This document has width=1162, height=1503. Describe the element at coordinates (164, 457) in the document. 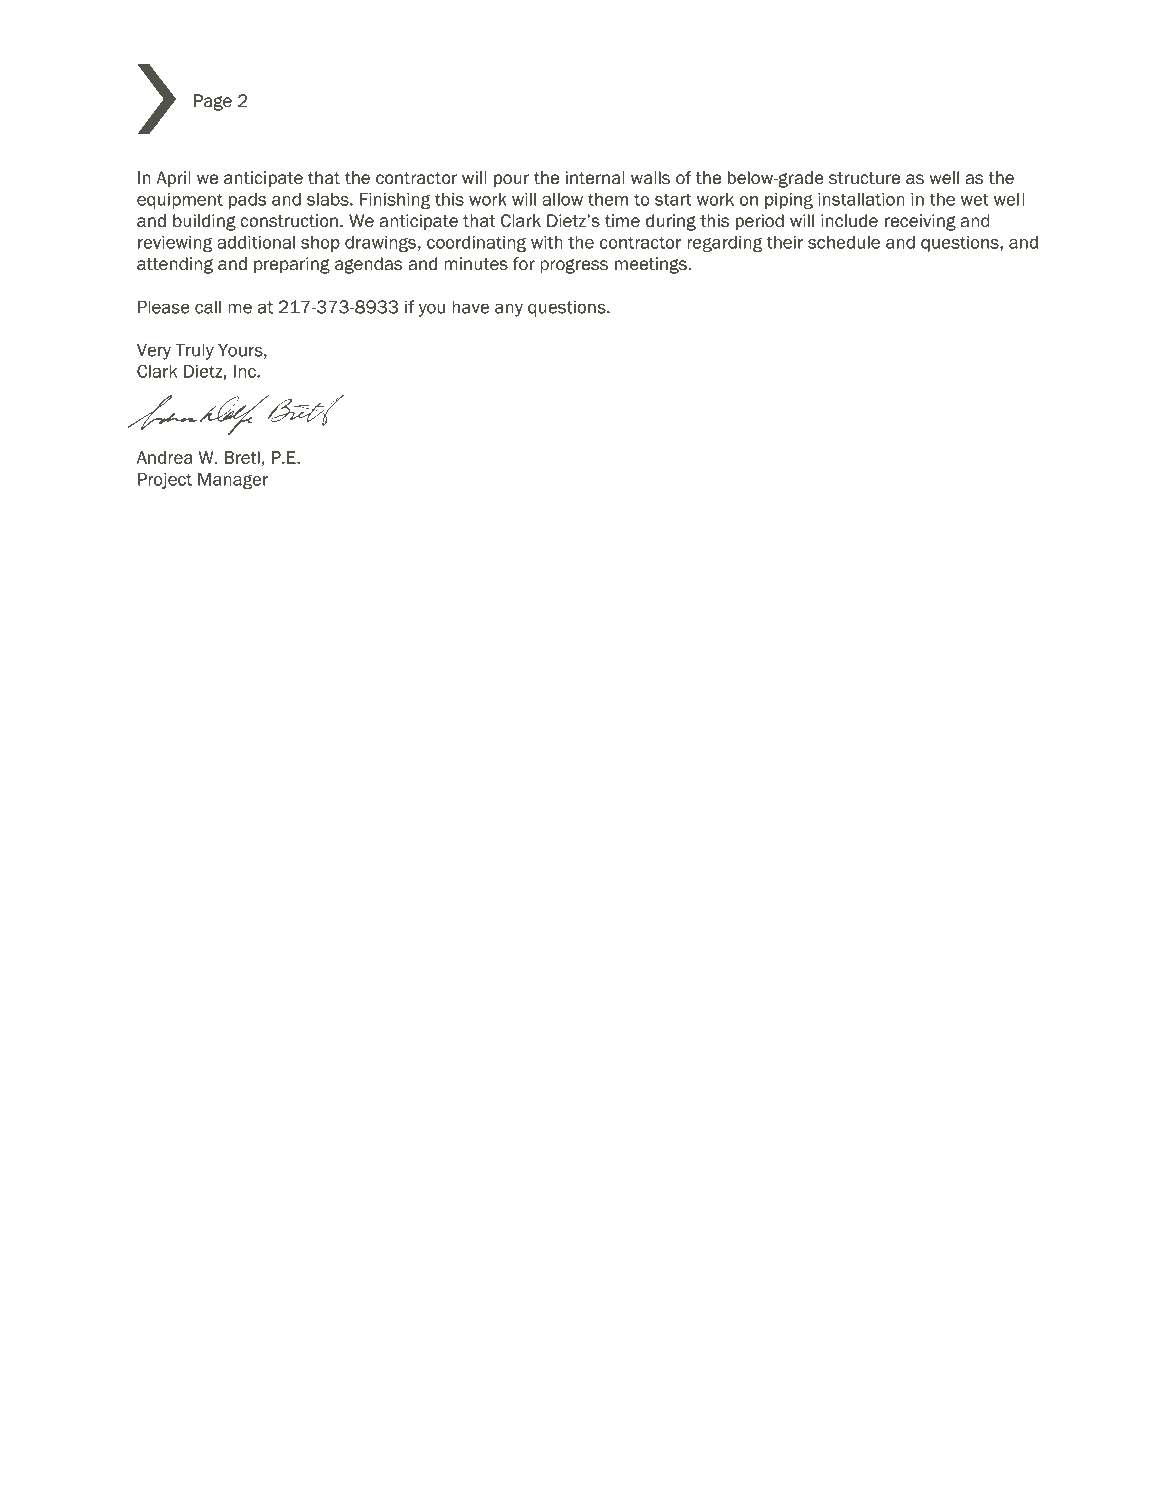

I see `Andrea` at that location.
